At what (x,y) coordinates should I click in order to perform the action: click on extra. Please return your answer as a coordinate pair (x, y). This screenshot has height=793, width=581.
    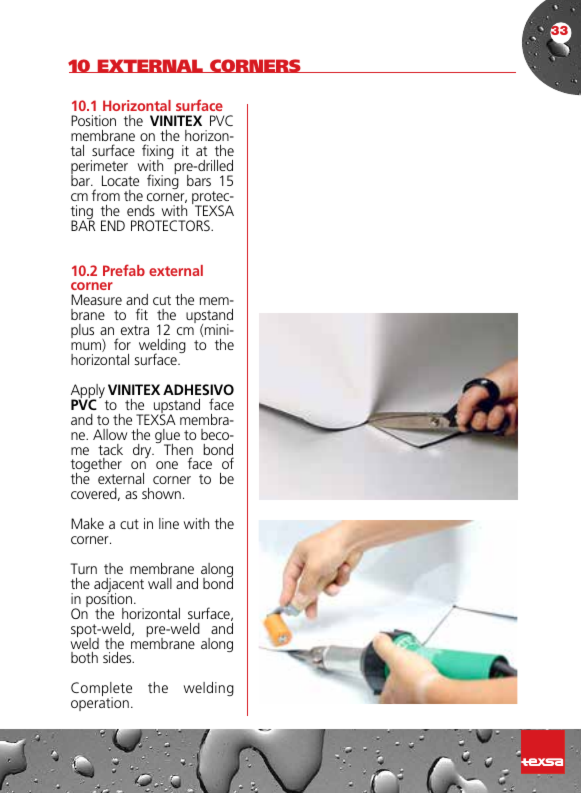
    Looking at the image, I should click on (135, 330).
